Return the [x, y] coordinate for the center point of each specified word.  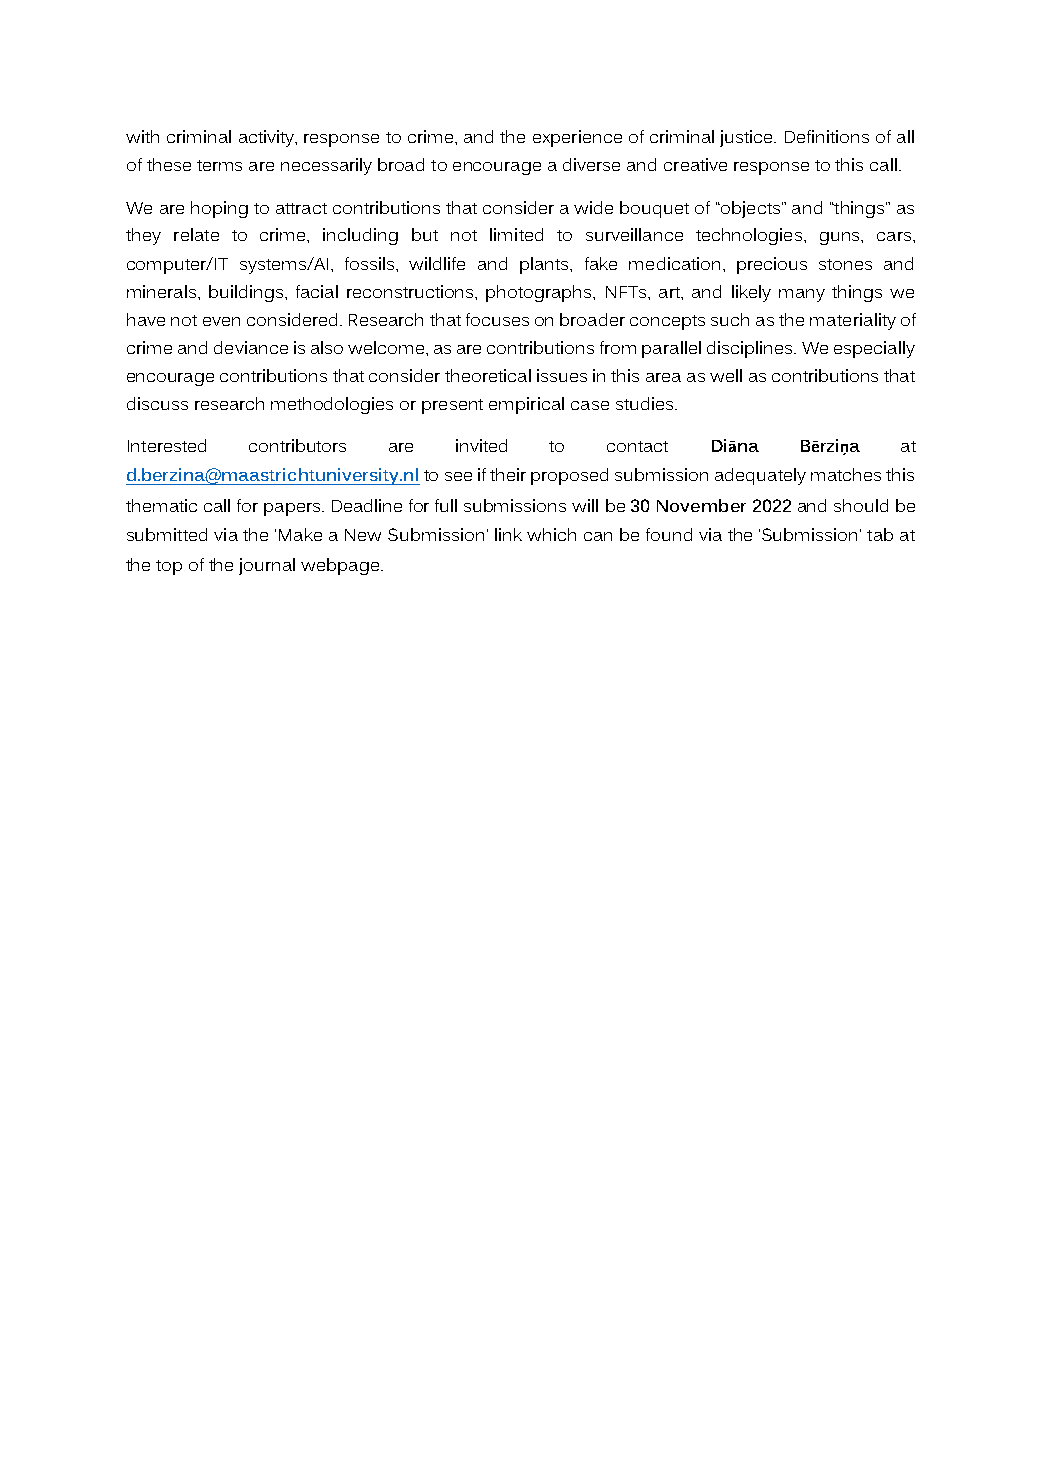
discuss [157, 403]
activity [268, 138]
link [508, 534]
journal [267, 566]
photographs [540, 293]
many [802, 295]
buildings [247, 293]
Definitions [827, 136]
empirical [526, 405]
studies [646, 403]
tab [880, 534]
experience [577, 138]
